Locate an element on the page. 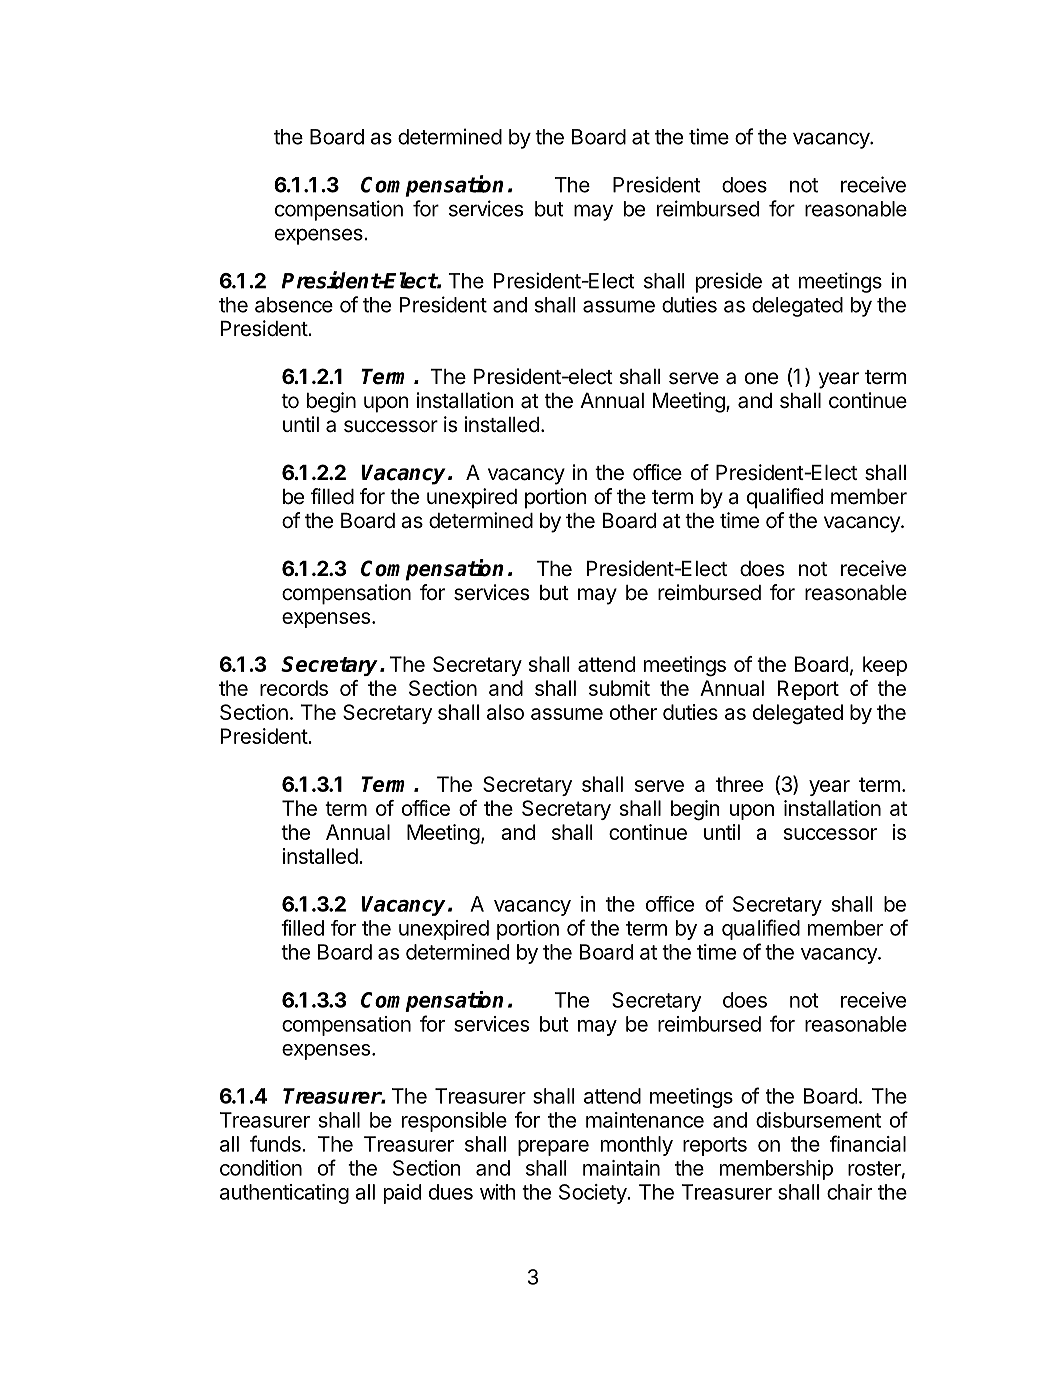 This document has height=1376, width=1063. one is located at coordinates (761, 378).
